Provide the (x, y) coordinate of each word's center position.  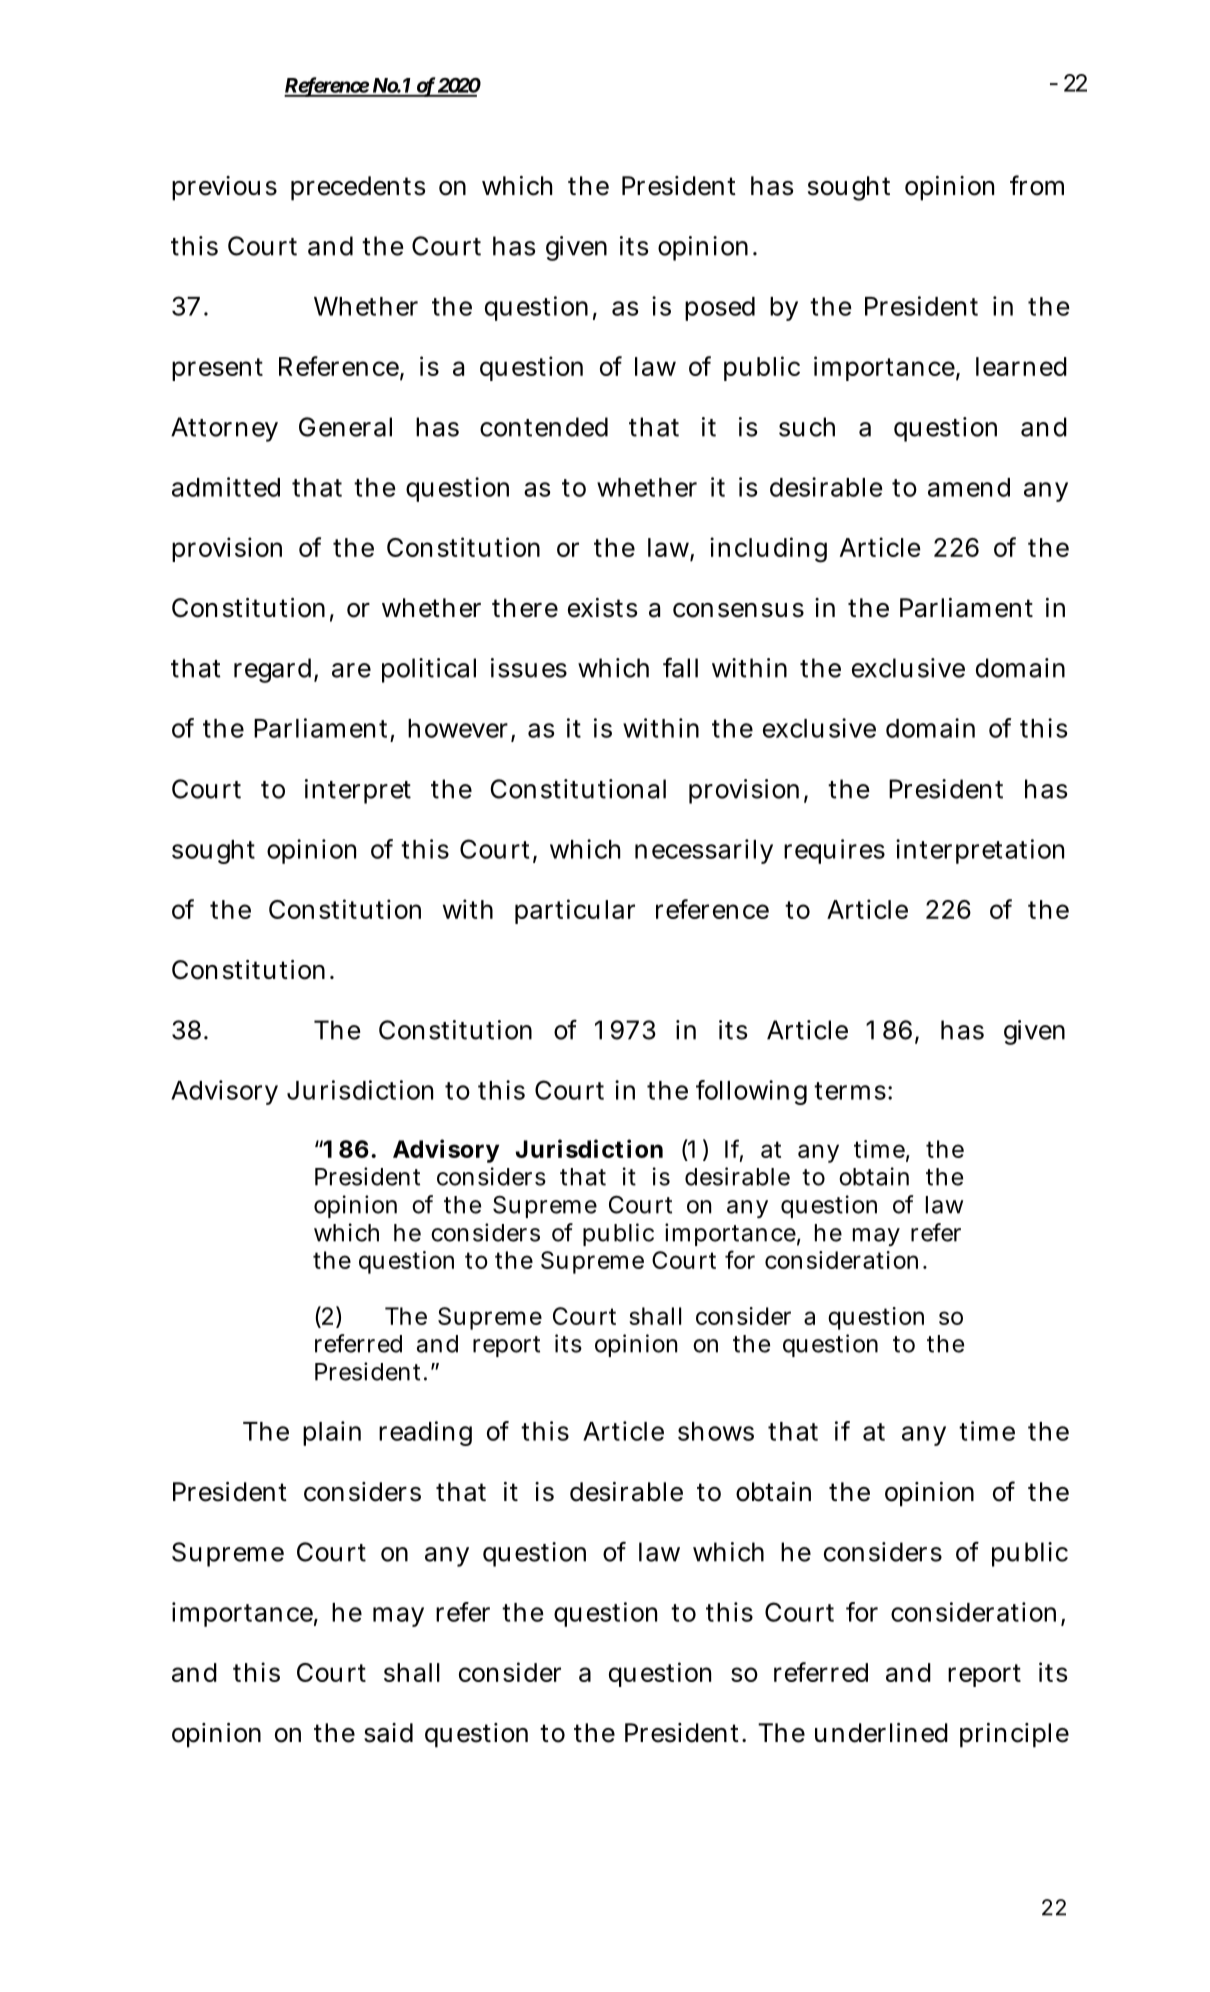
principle (1014, 1735)
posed (720, 309)
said (388, 1733)
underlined (881, 1733)
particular (575, 911)
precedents (358, 188)
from (1037, 185)
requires (834, 851)
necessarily (704, 851)
